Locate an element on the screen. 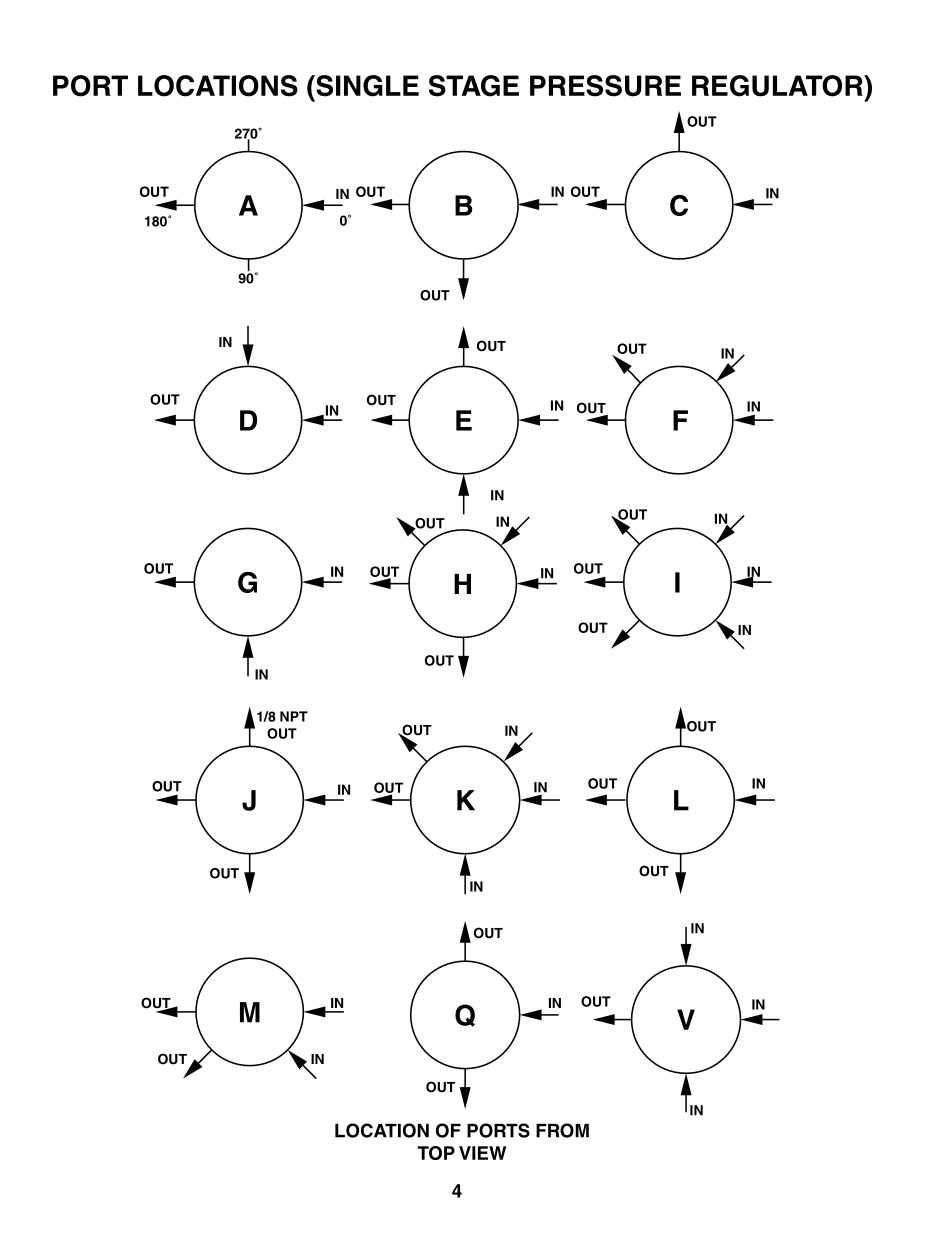 The height and width of the screenshot is (1233, 952). NPT is located at coordinates (294, 716).
